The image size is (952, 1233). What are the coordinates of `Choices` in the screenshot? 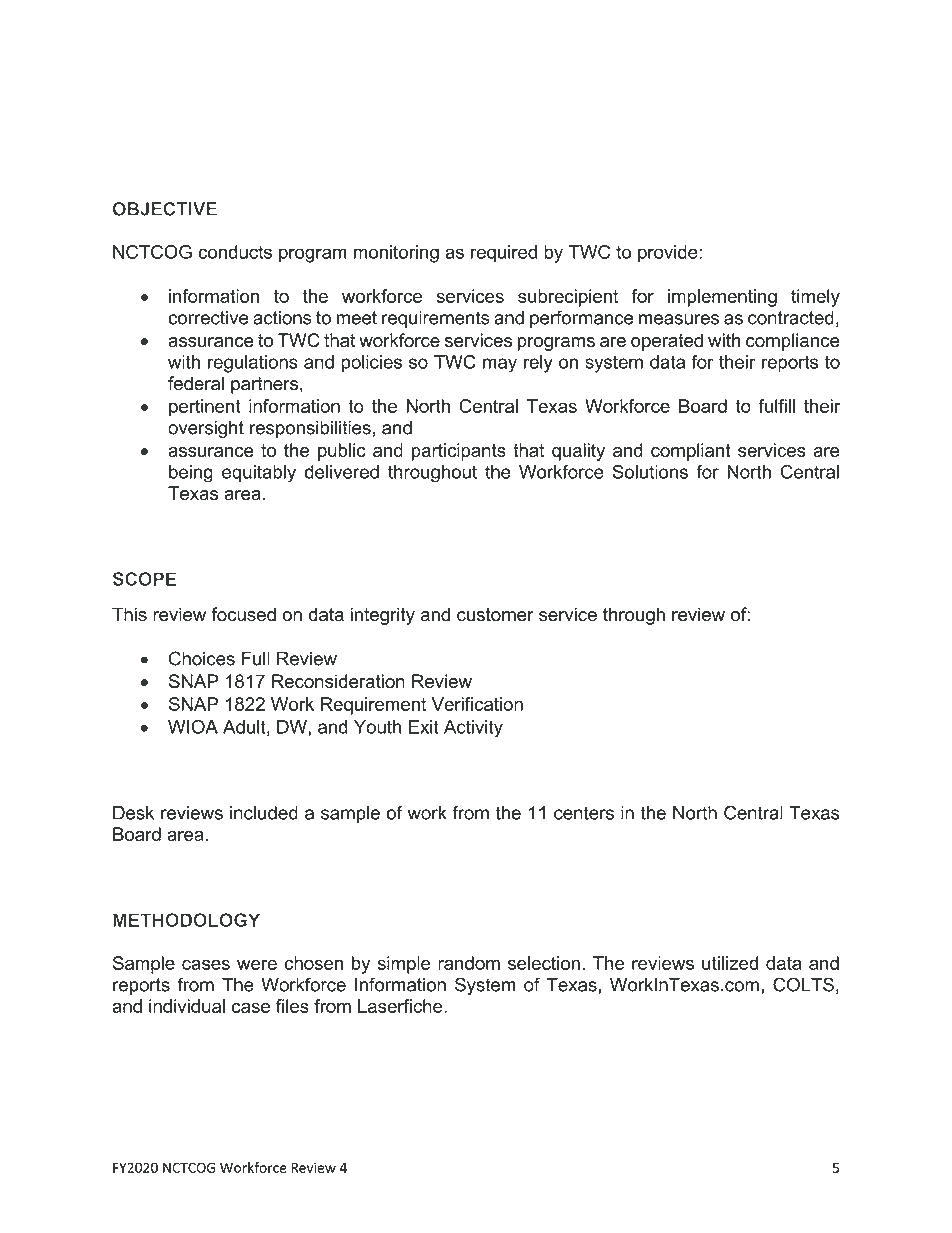 It's located at (202, 658).
